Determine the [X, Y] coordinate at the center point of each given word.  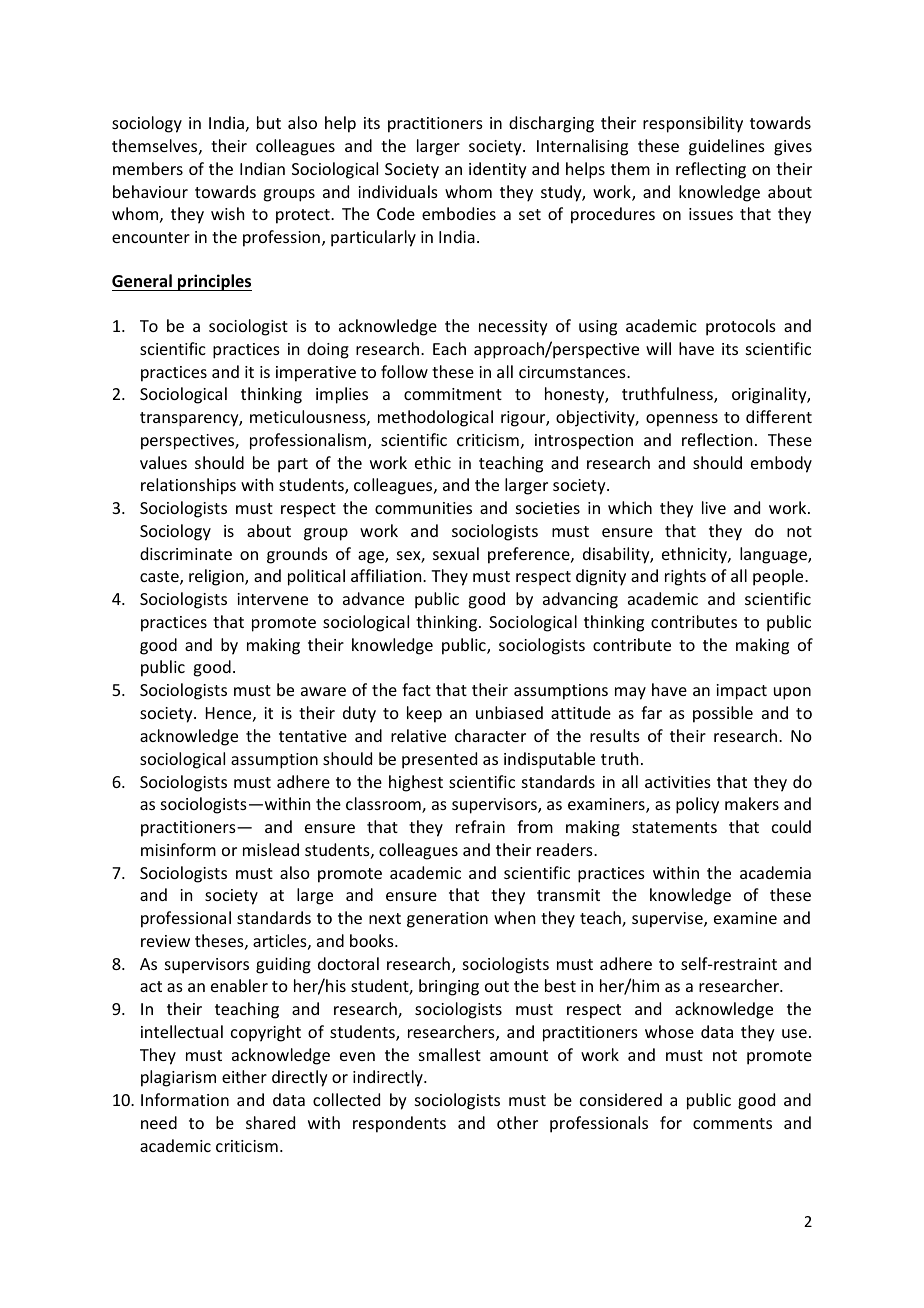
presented [439, 760]
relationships [188, 486]
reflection [717, 439]
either [244, 1076]
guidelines [727, 147]
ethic [433, 462]
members [148, 168]
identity [498, 170]
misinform [178, 849]
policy [697, 805]
